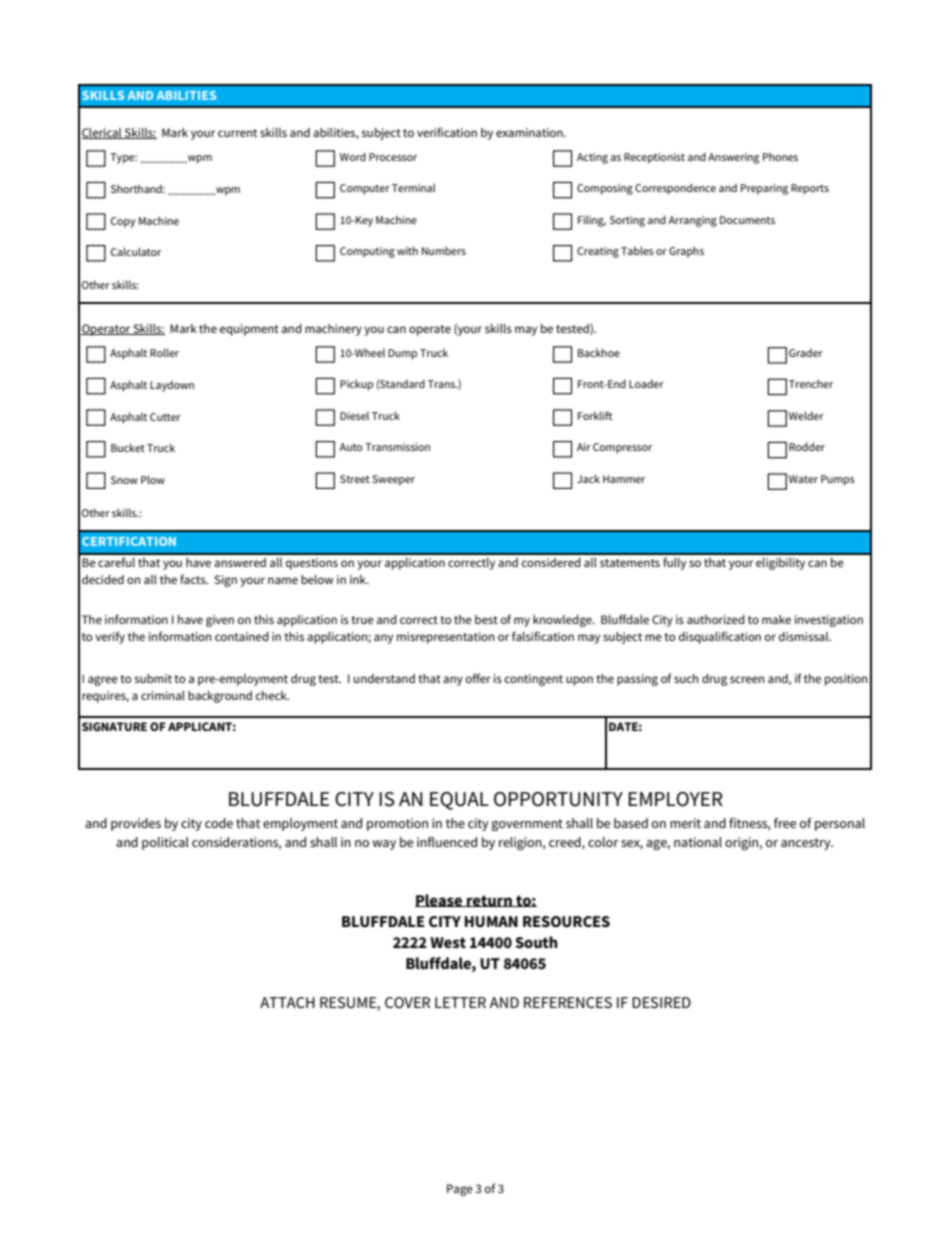 Image resolution: width=952 pixels, height=1233 pixels. What do you see at coordinates (237, 133) in the image?
I see `current` at bounding box center [237, 133].
